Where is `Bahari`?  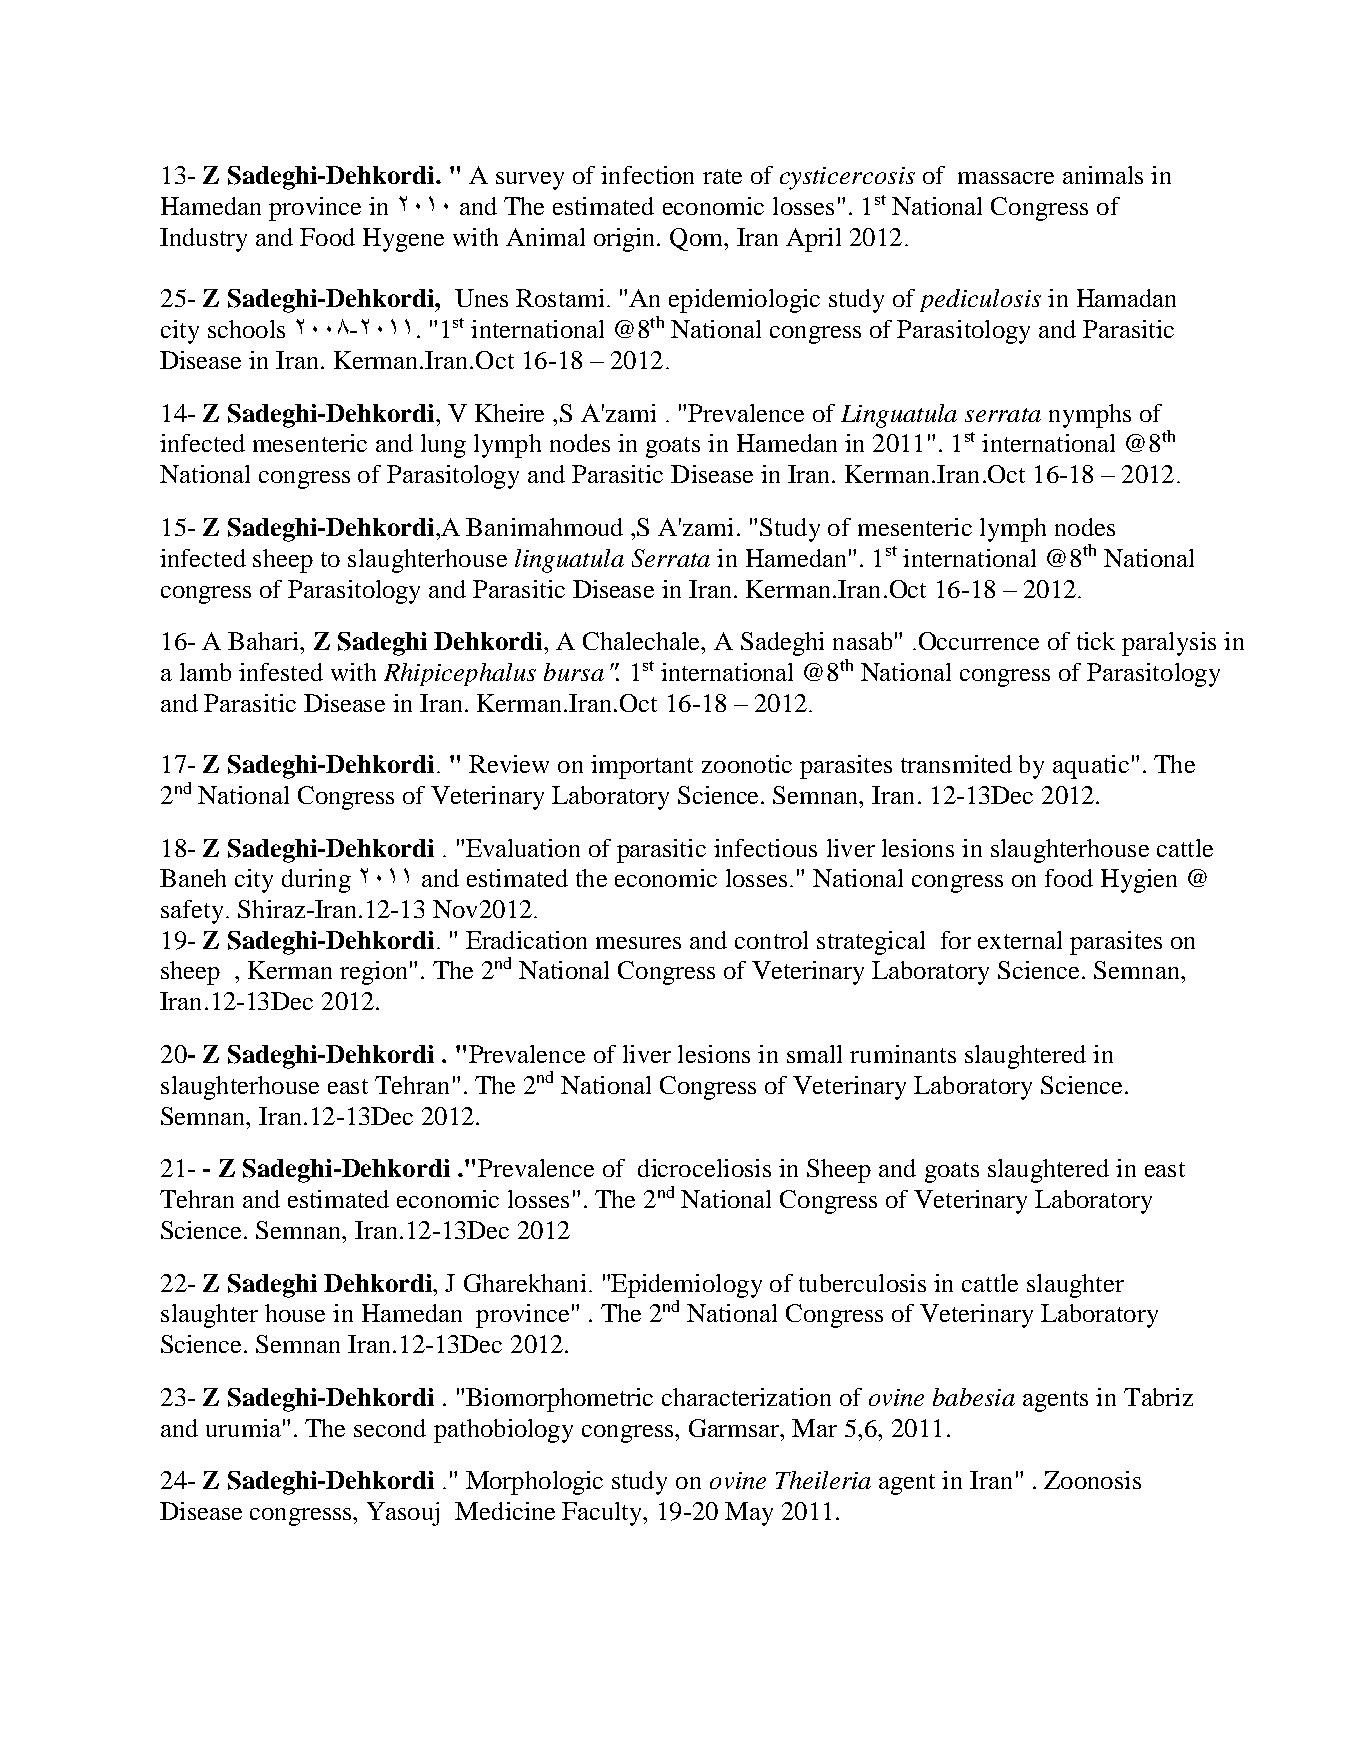
Bahari is located at coordinates (264, 641).
